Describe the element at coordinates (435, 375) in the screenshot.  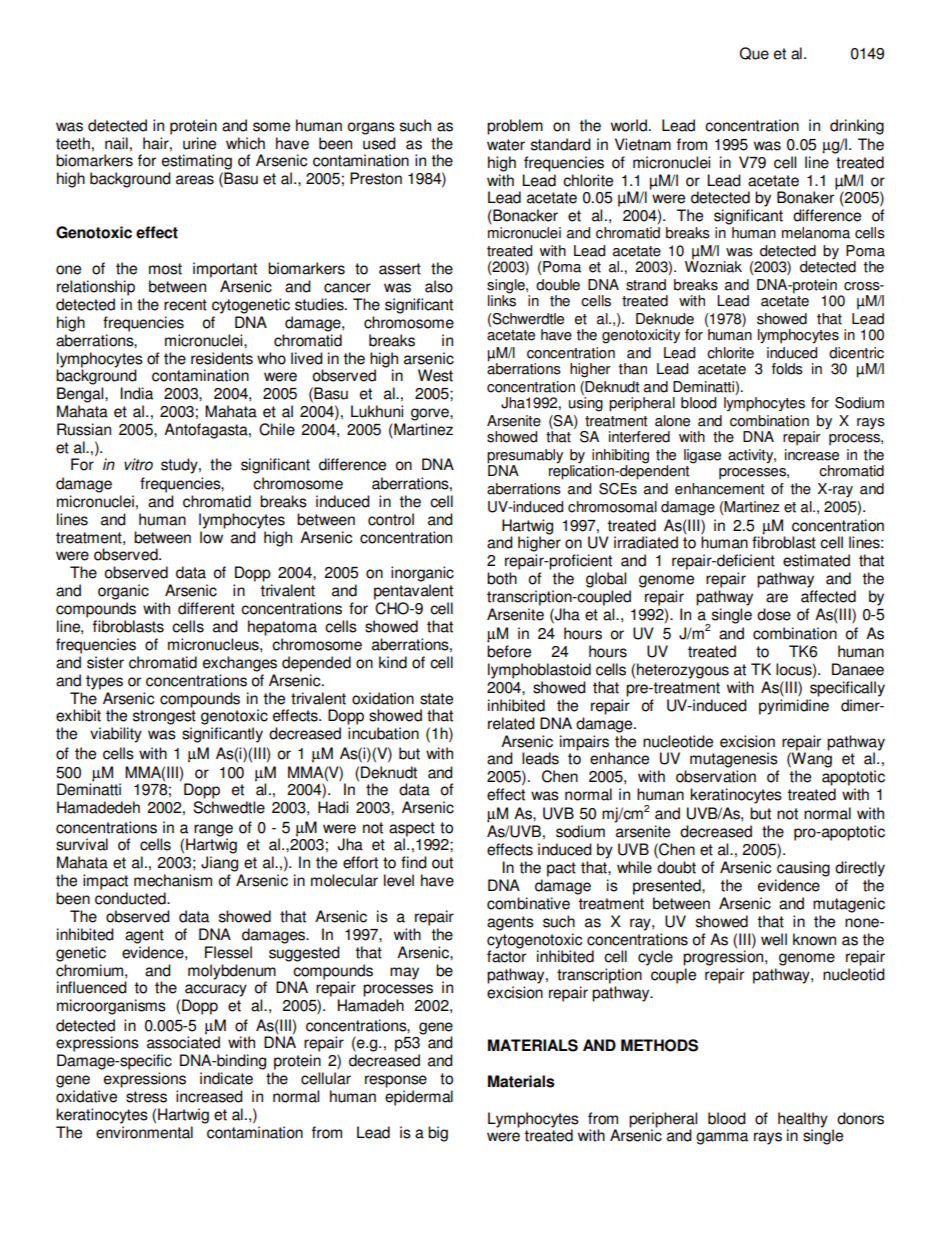
I see `West` at that location.
